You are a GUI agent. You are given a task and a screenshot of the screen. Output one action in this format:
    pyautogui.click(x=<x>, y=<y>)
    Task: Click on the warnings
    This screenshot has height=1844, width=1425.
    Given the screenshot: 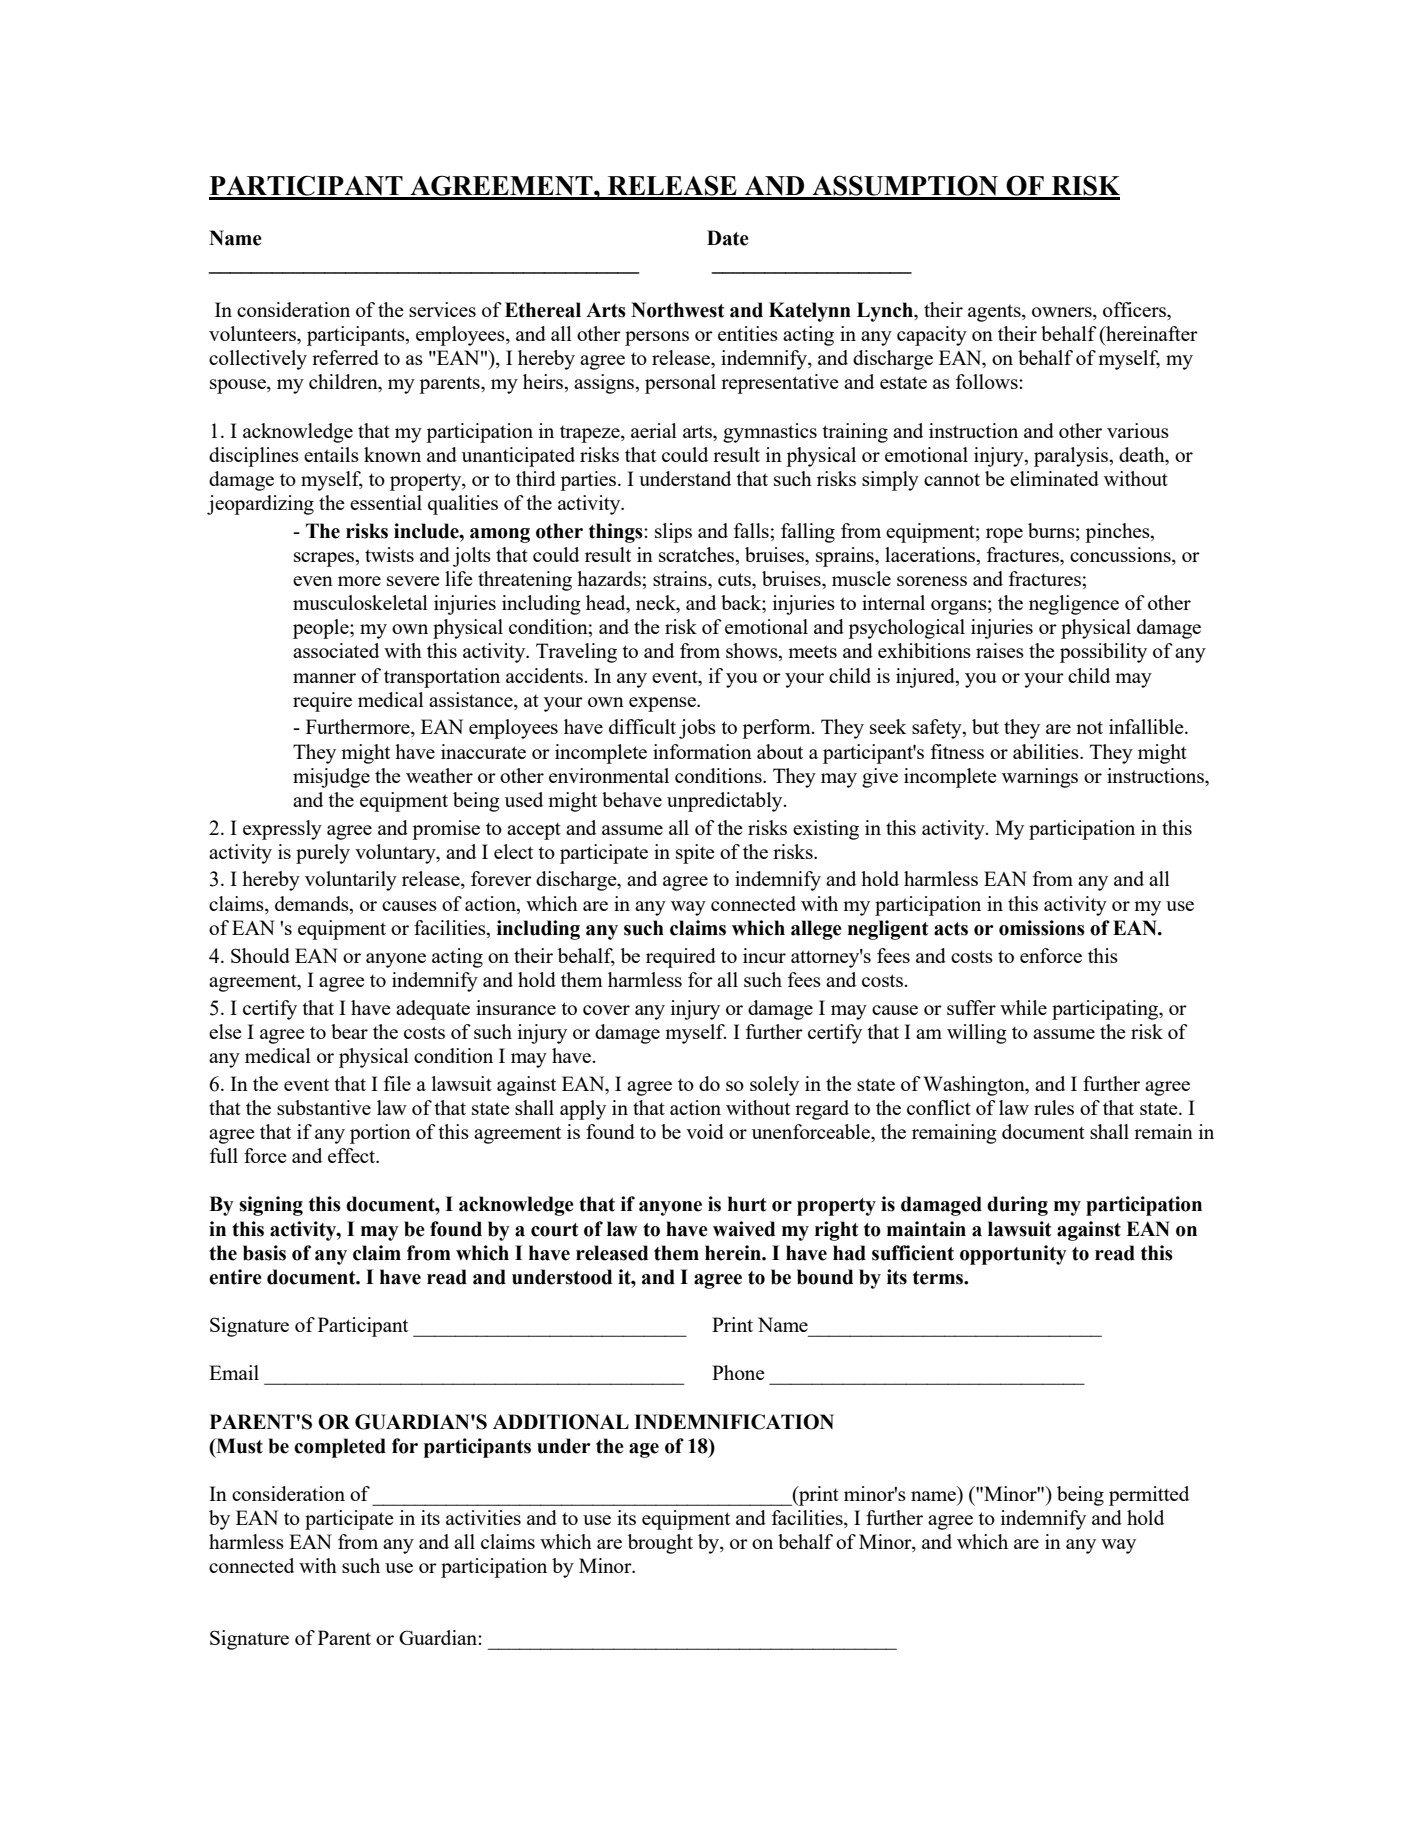 What is the action you would take?
    pyautogui.click(x=1040, y=778)
